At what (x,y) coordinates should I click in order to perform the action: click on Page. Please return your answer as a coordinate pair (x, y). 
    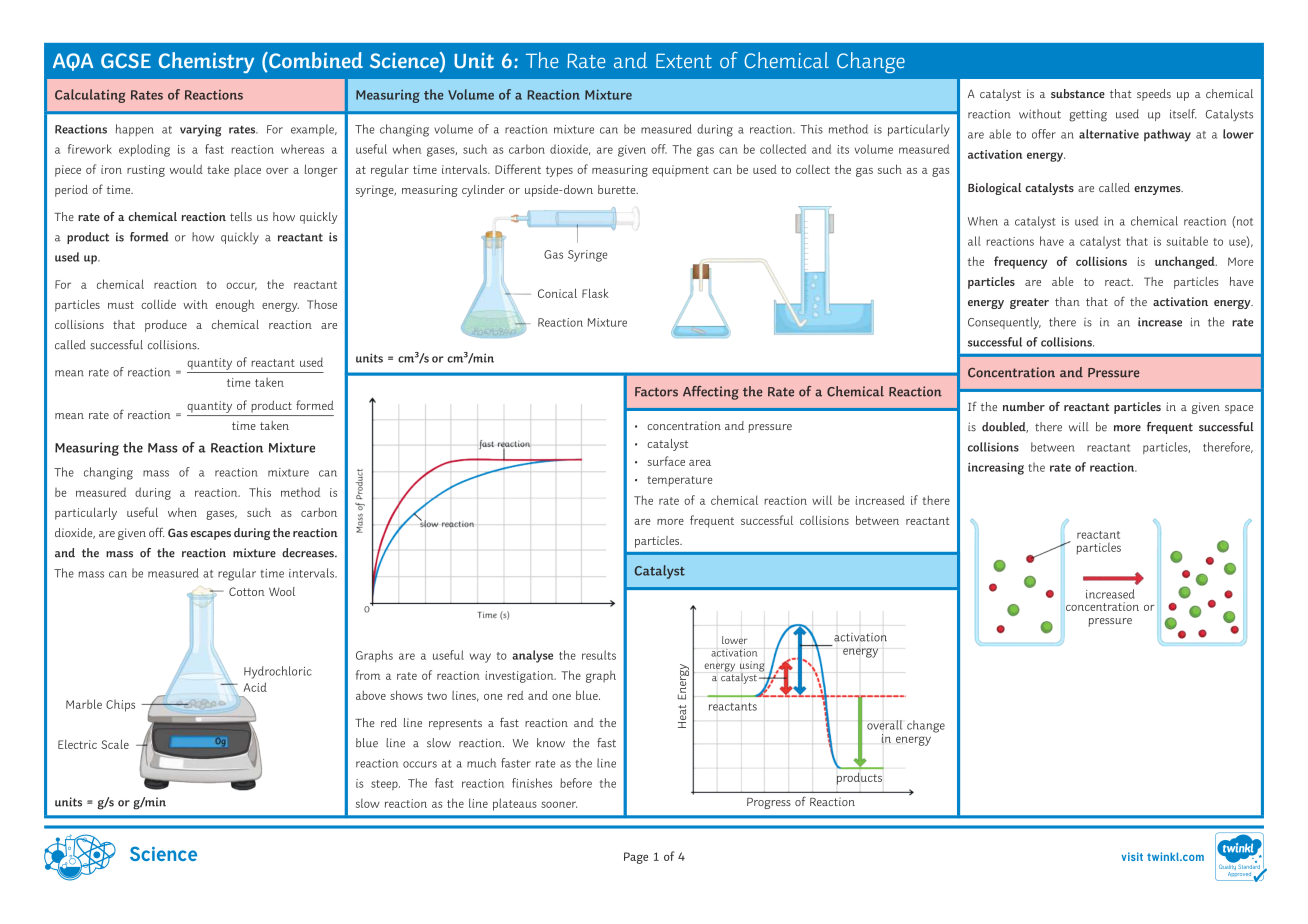
    Looking at the image, I should click on (636, 858).
